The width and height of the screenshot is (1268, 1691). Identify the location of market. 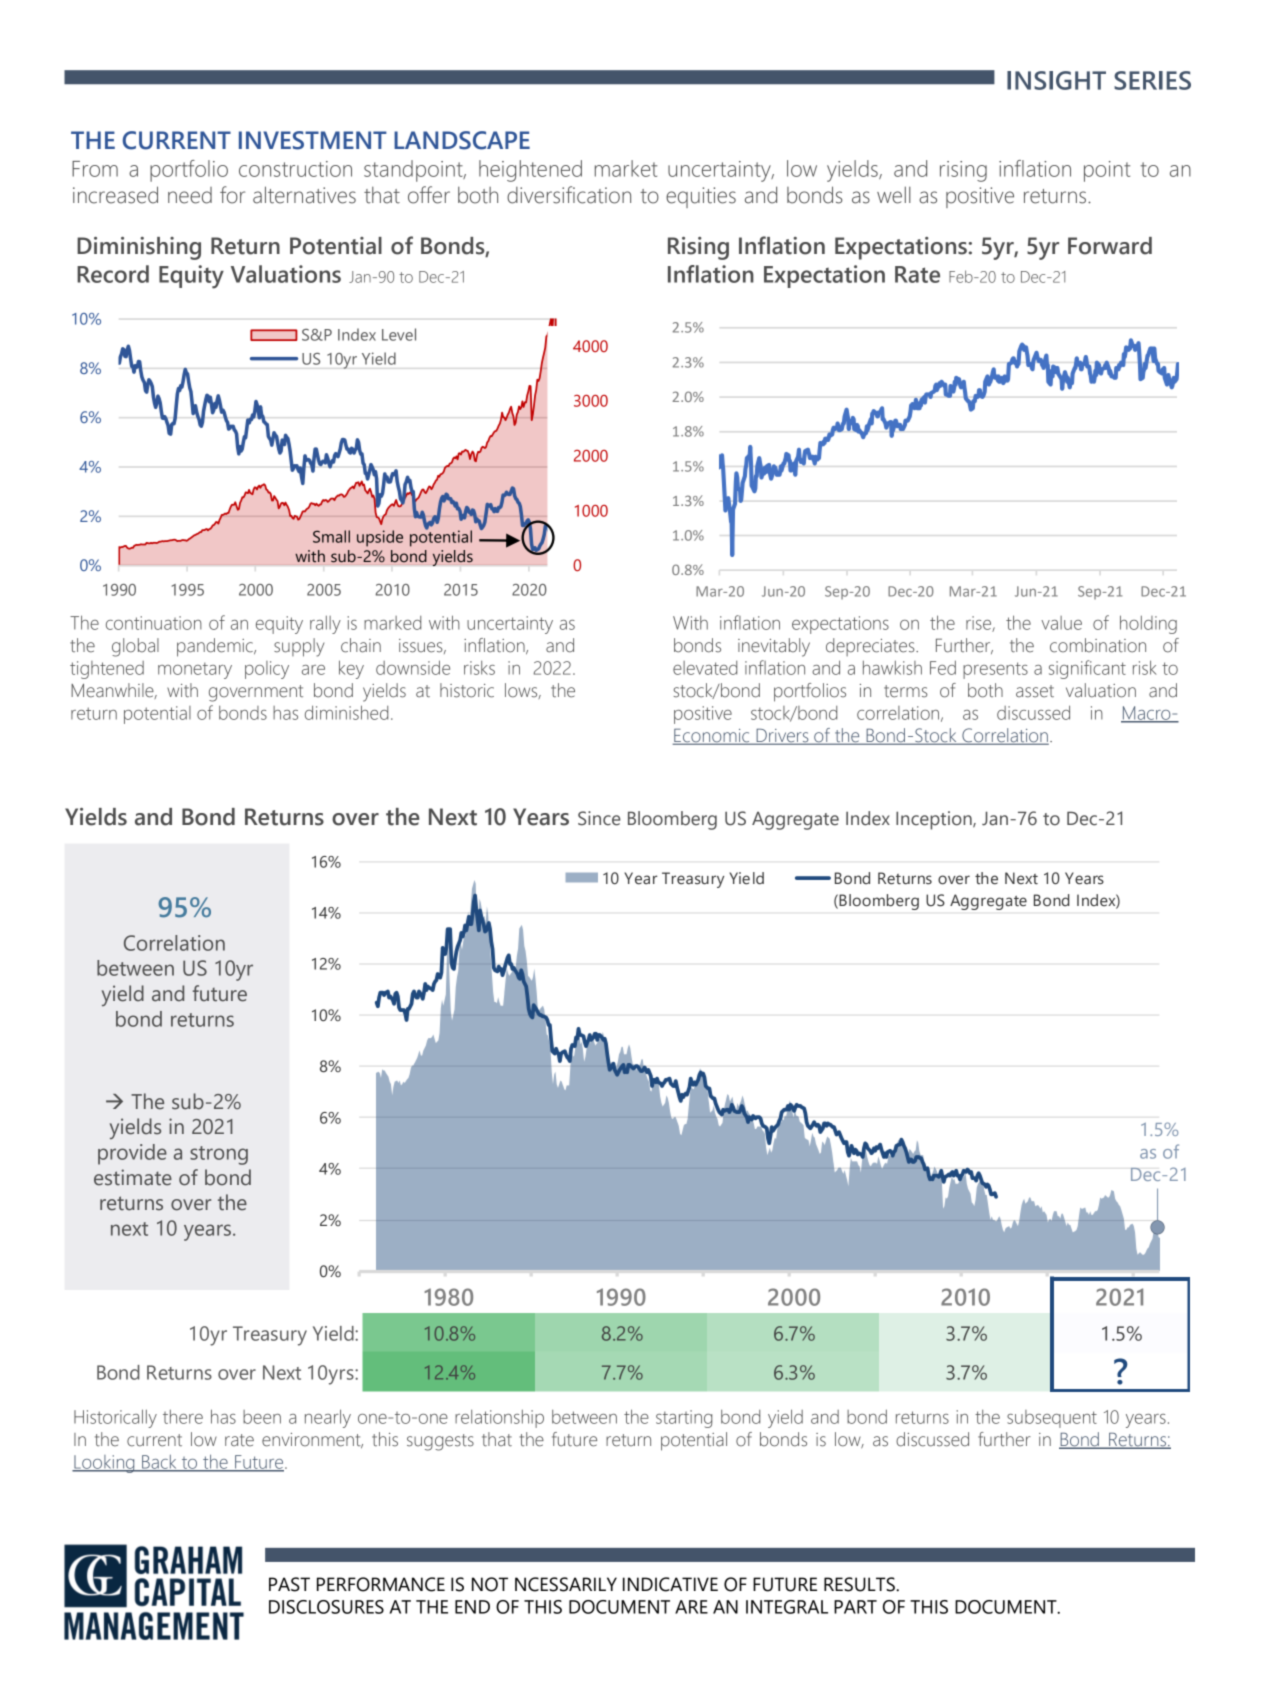
(626, 168).
